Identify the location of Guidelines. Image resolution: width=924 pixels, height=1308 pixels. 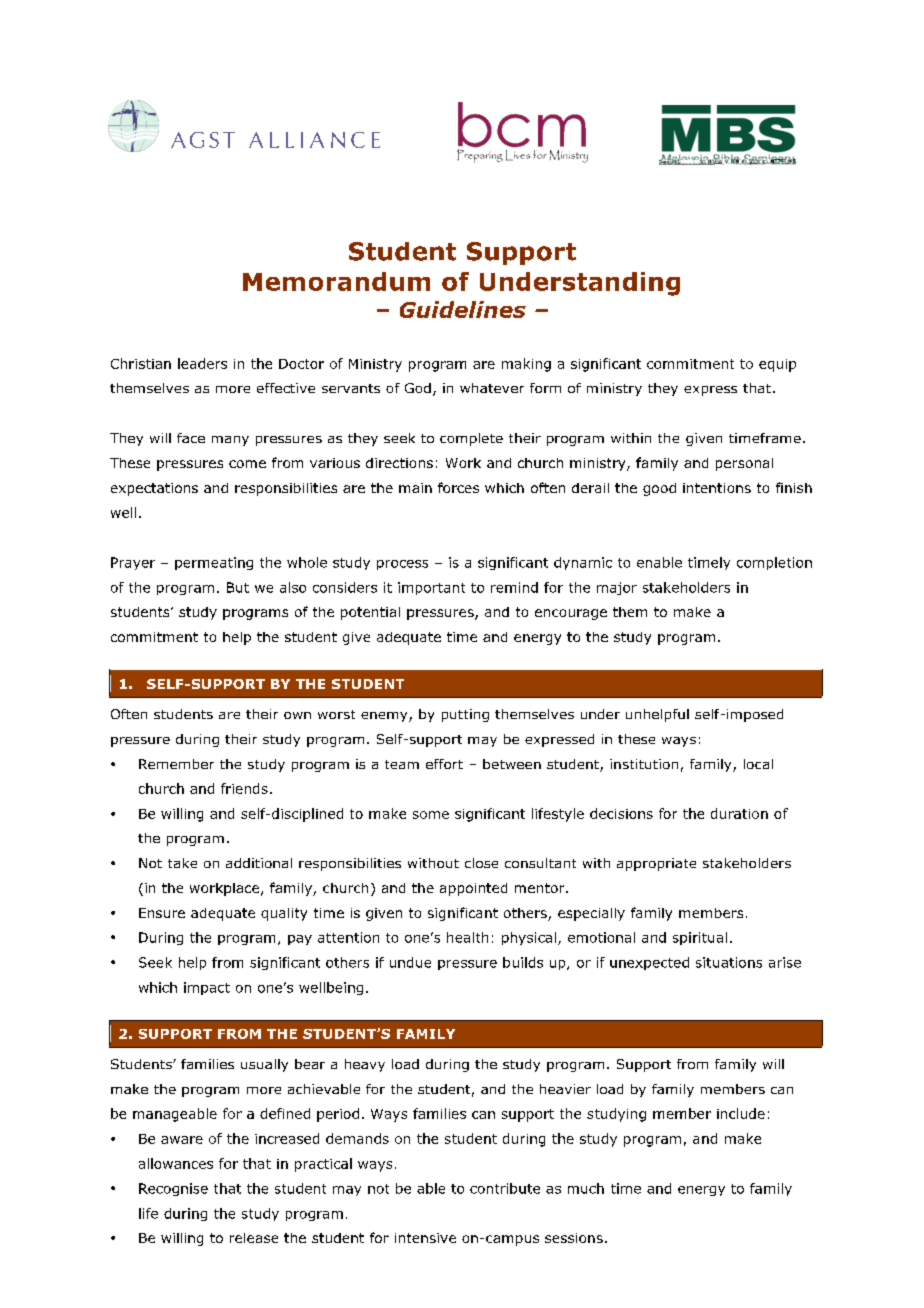
(463, 309).
